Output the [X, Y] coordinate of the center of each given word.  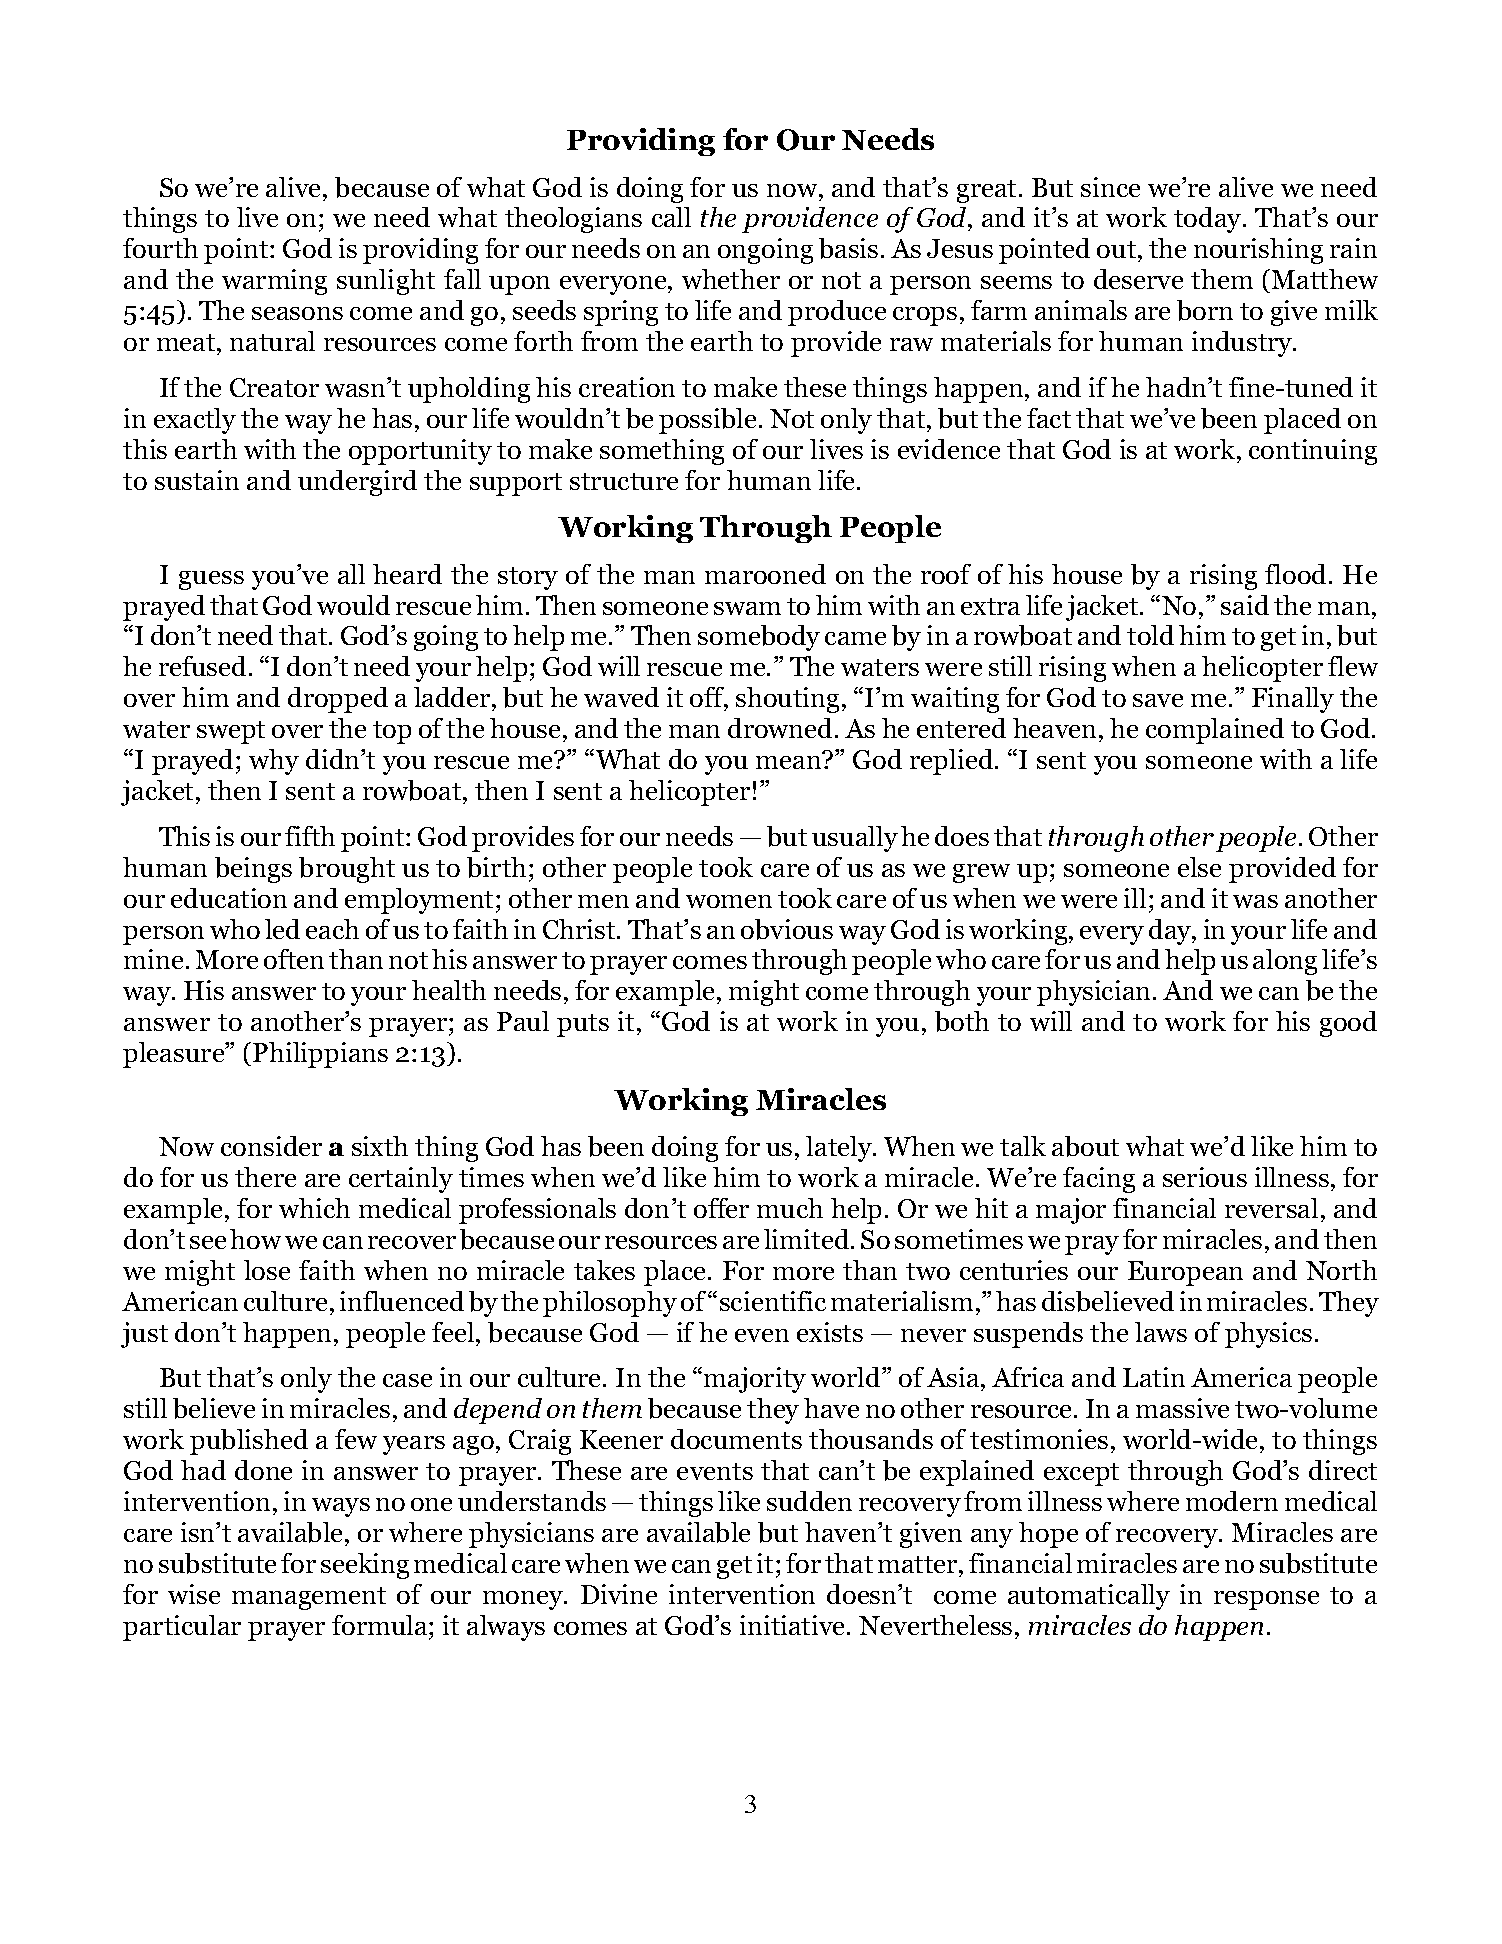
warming [274, 282]
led [282, 929]
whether [731, 279]
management [309, 1598]
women [729, 901]
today [1209, 220]
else [1199, 867]
